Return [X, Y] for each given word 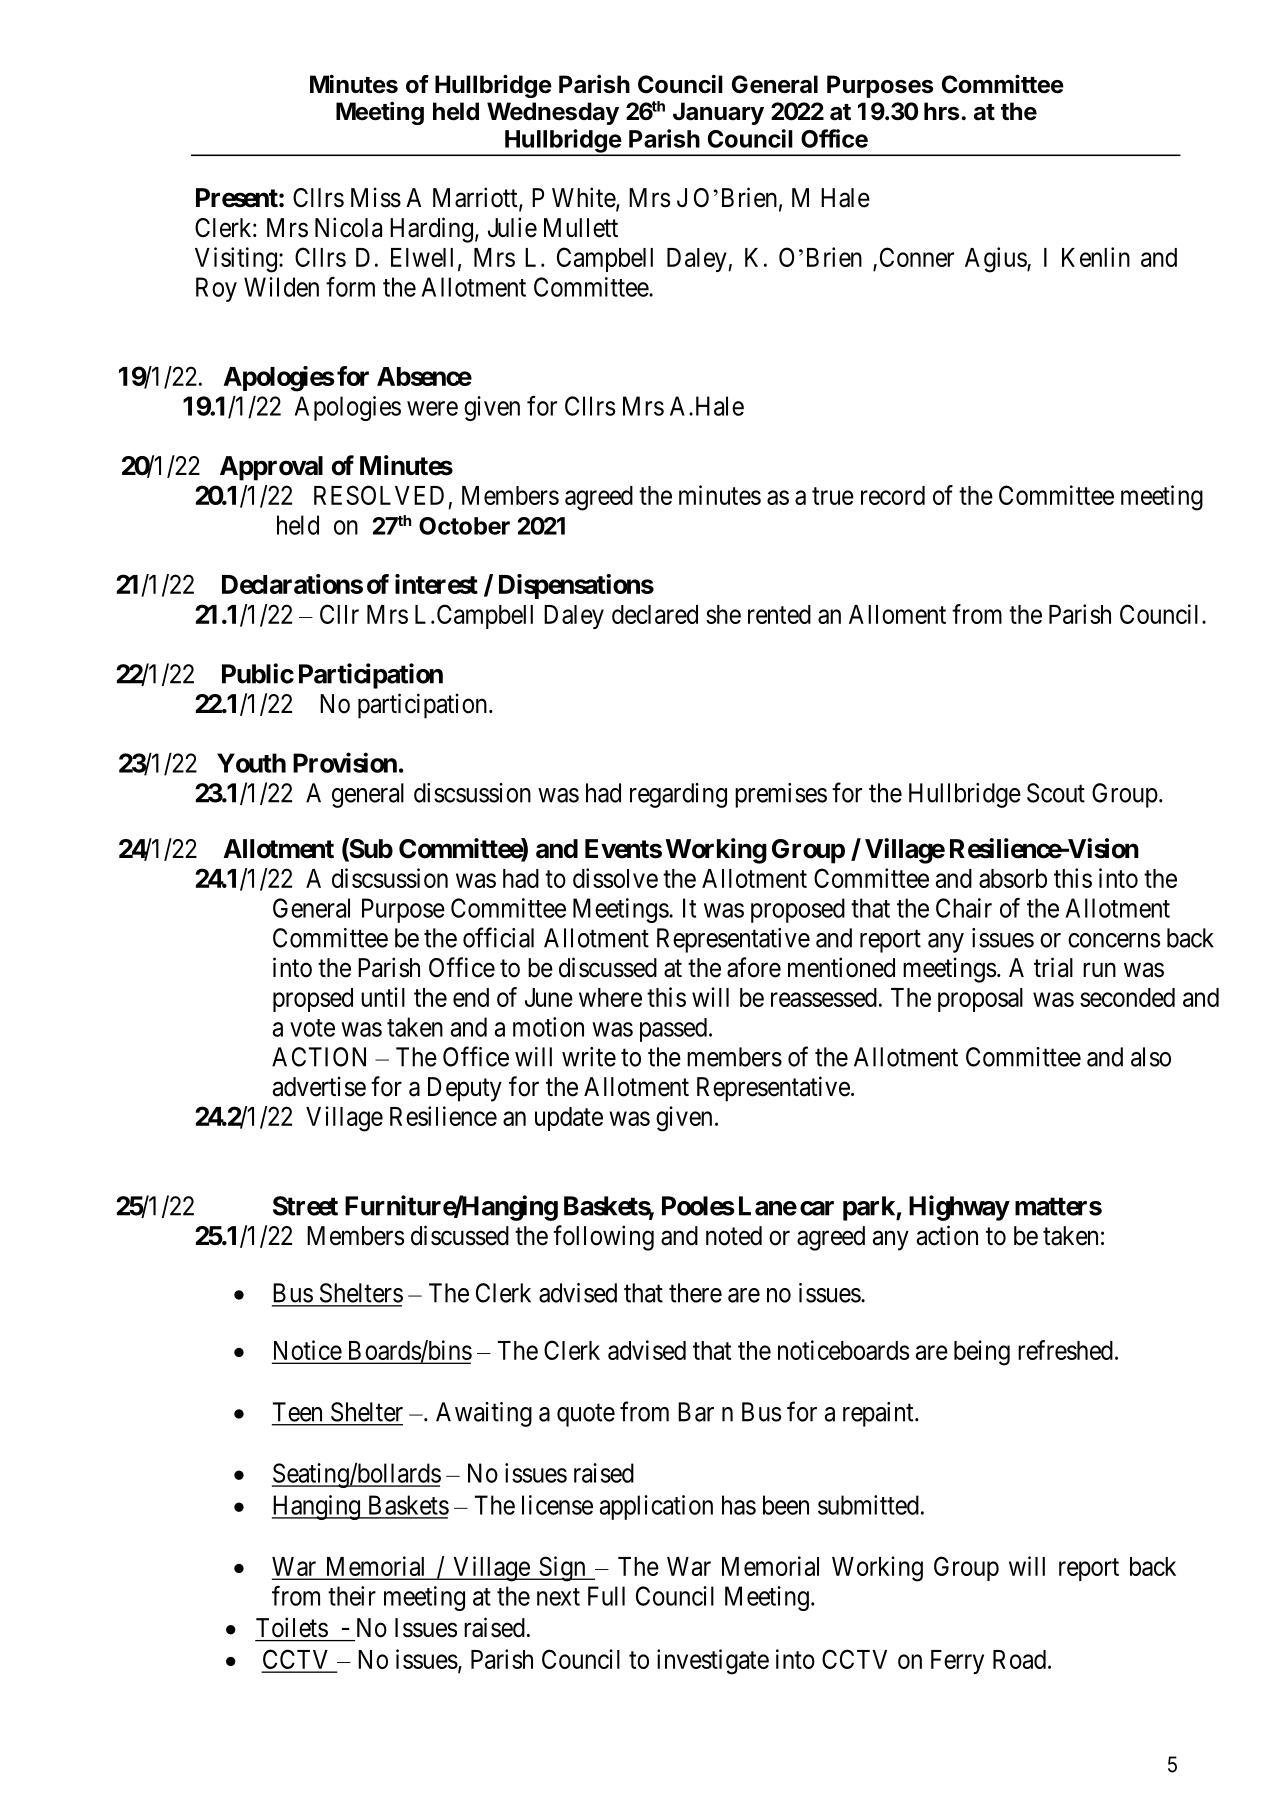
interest [436, 584]
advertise [319, 1086]
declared [655, 614]
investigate [713, 1662]
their [352, 1596]
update [569, 1119]
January [718, 113]
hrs [943, 111]
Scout [1056, 793]
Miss [376, 197]
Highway [959, 1208]
